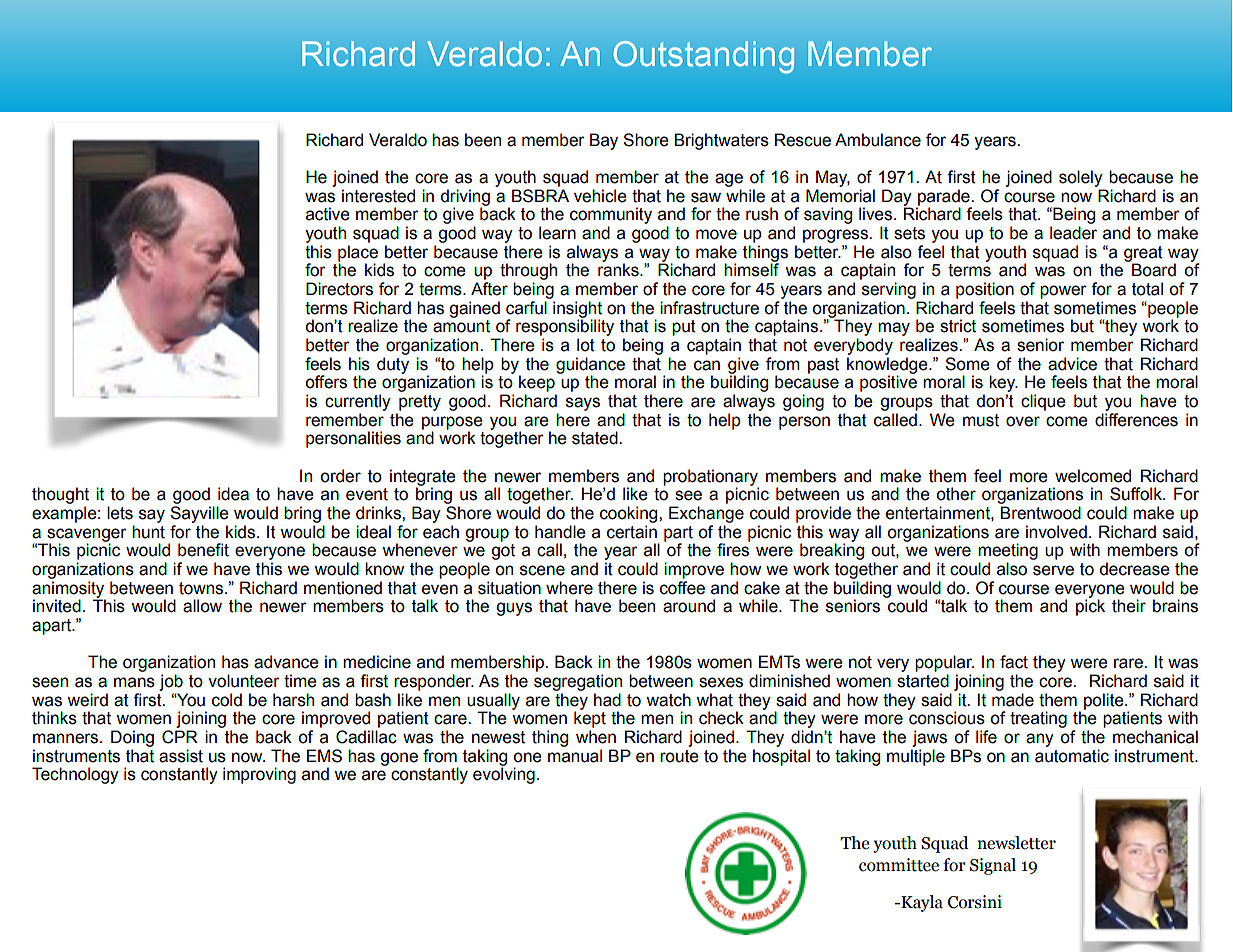  What do you see at coordinates (378, 196) in the screenshot?
I see `interested` at bounding box center [378, 196].
